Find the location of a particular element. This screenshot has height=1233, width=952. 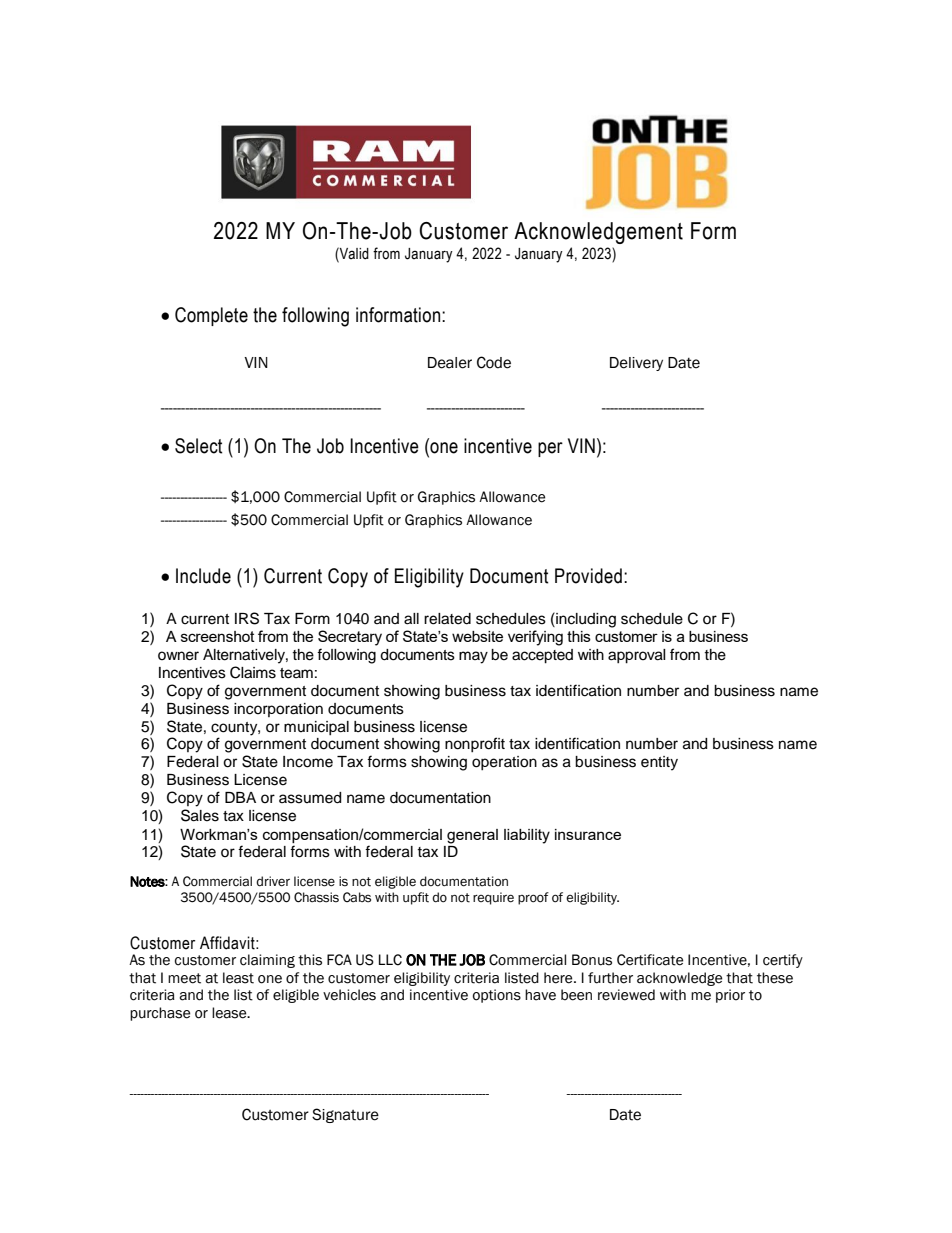

Code is located at coordinates (494, 362).
